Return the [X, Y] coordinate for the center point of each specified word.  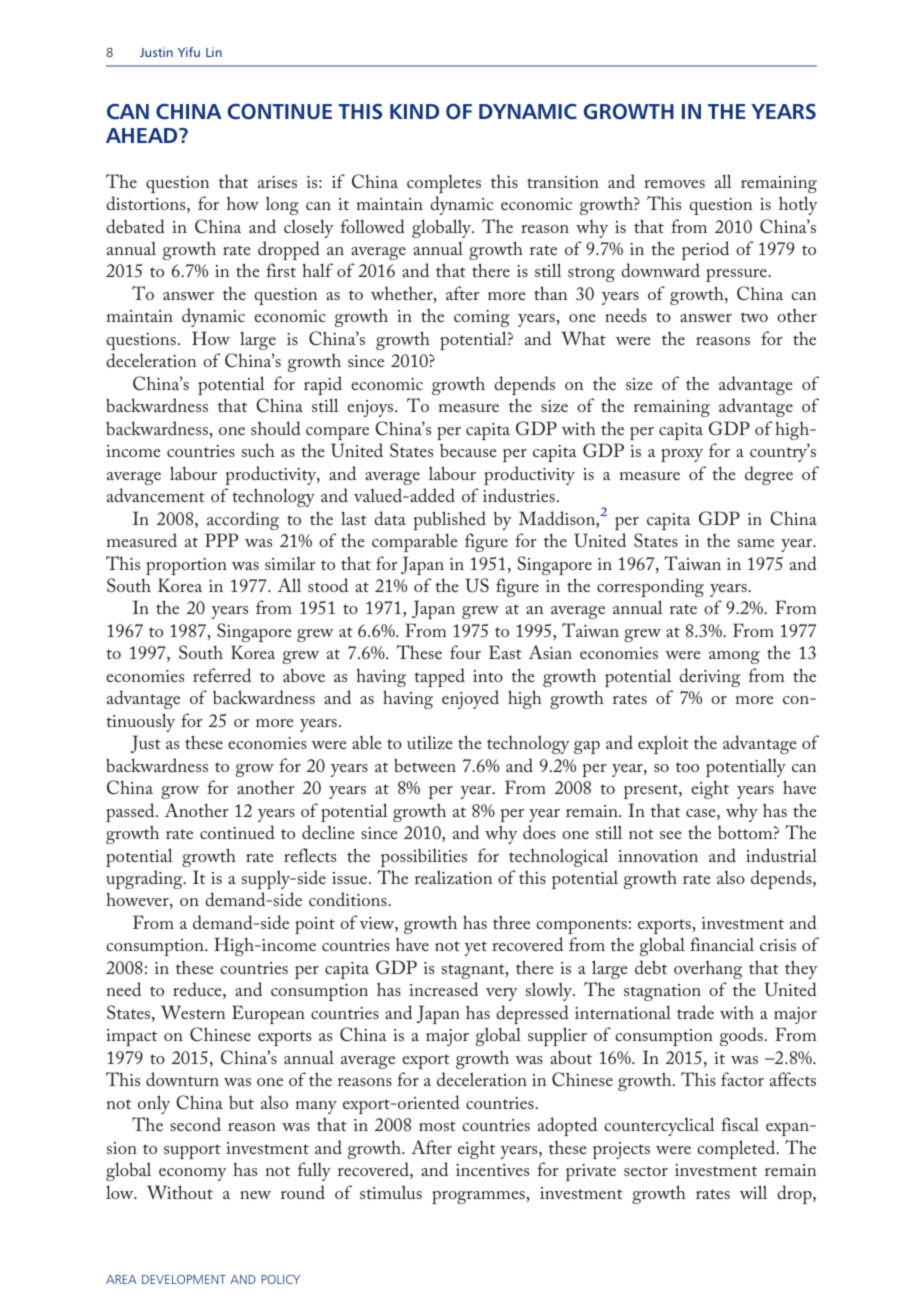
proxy [682, 455]
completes [444, 184]
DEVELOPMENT [184, 1279]
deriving [709, 677]
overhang [708, 970]
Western [193, 1012]
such [258, 450]
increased [443, 989]
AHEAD [143, 135]
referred [222, 675]
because [468, 450]
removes [674, 184]
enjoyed [470, 699]
